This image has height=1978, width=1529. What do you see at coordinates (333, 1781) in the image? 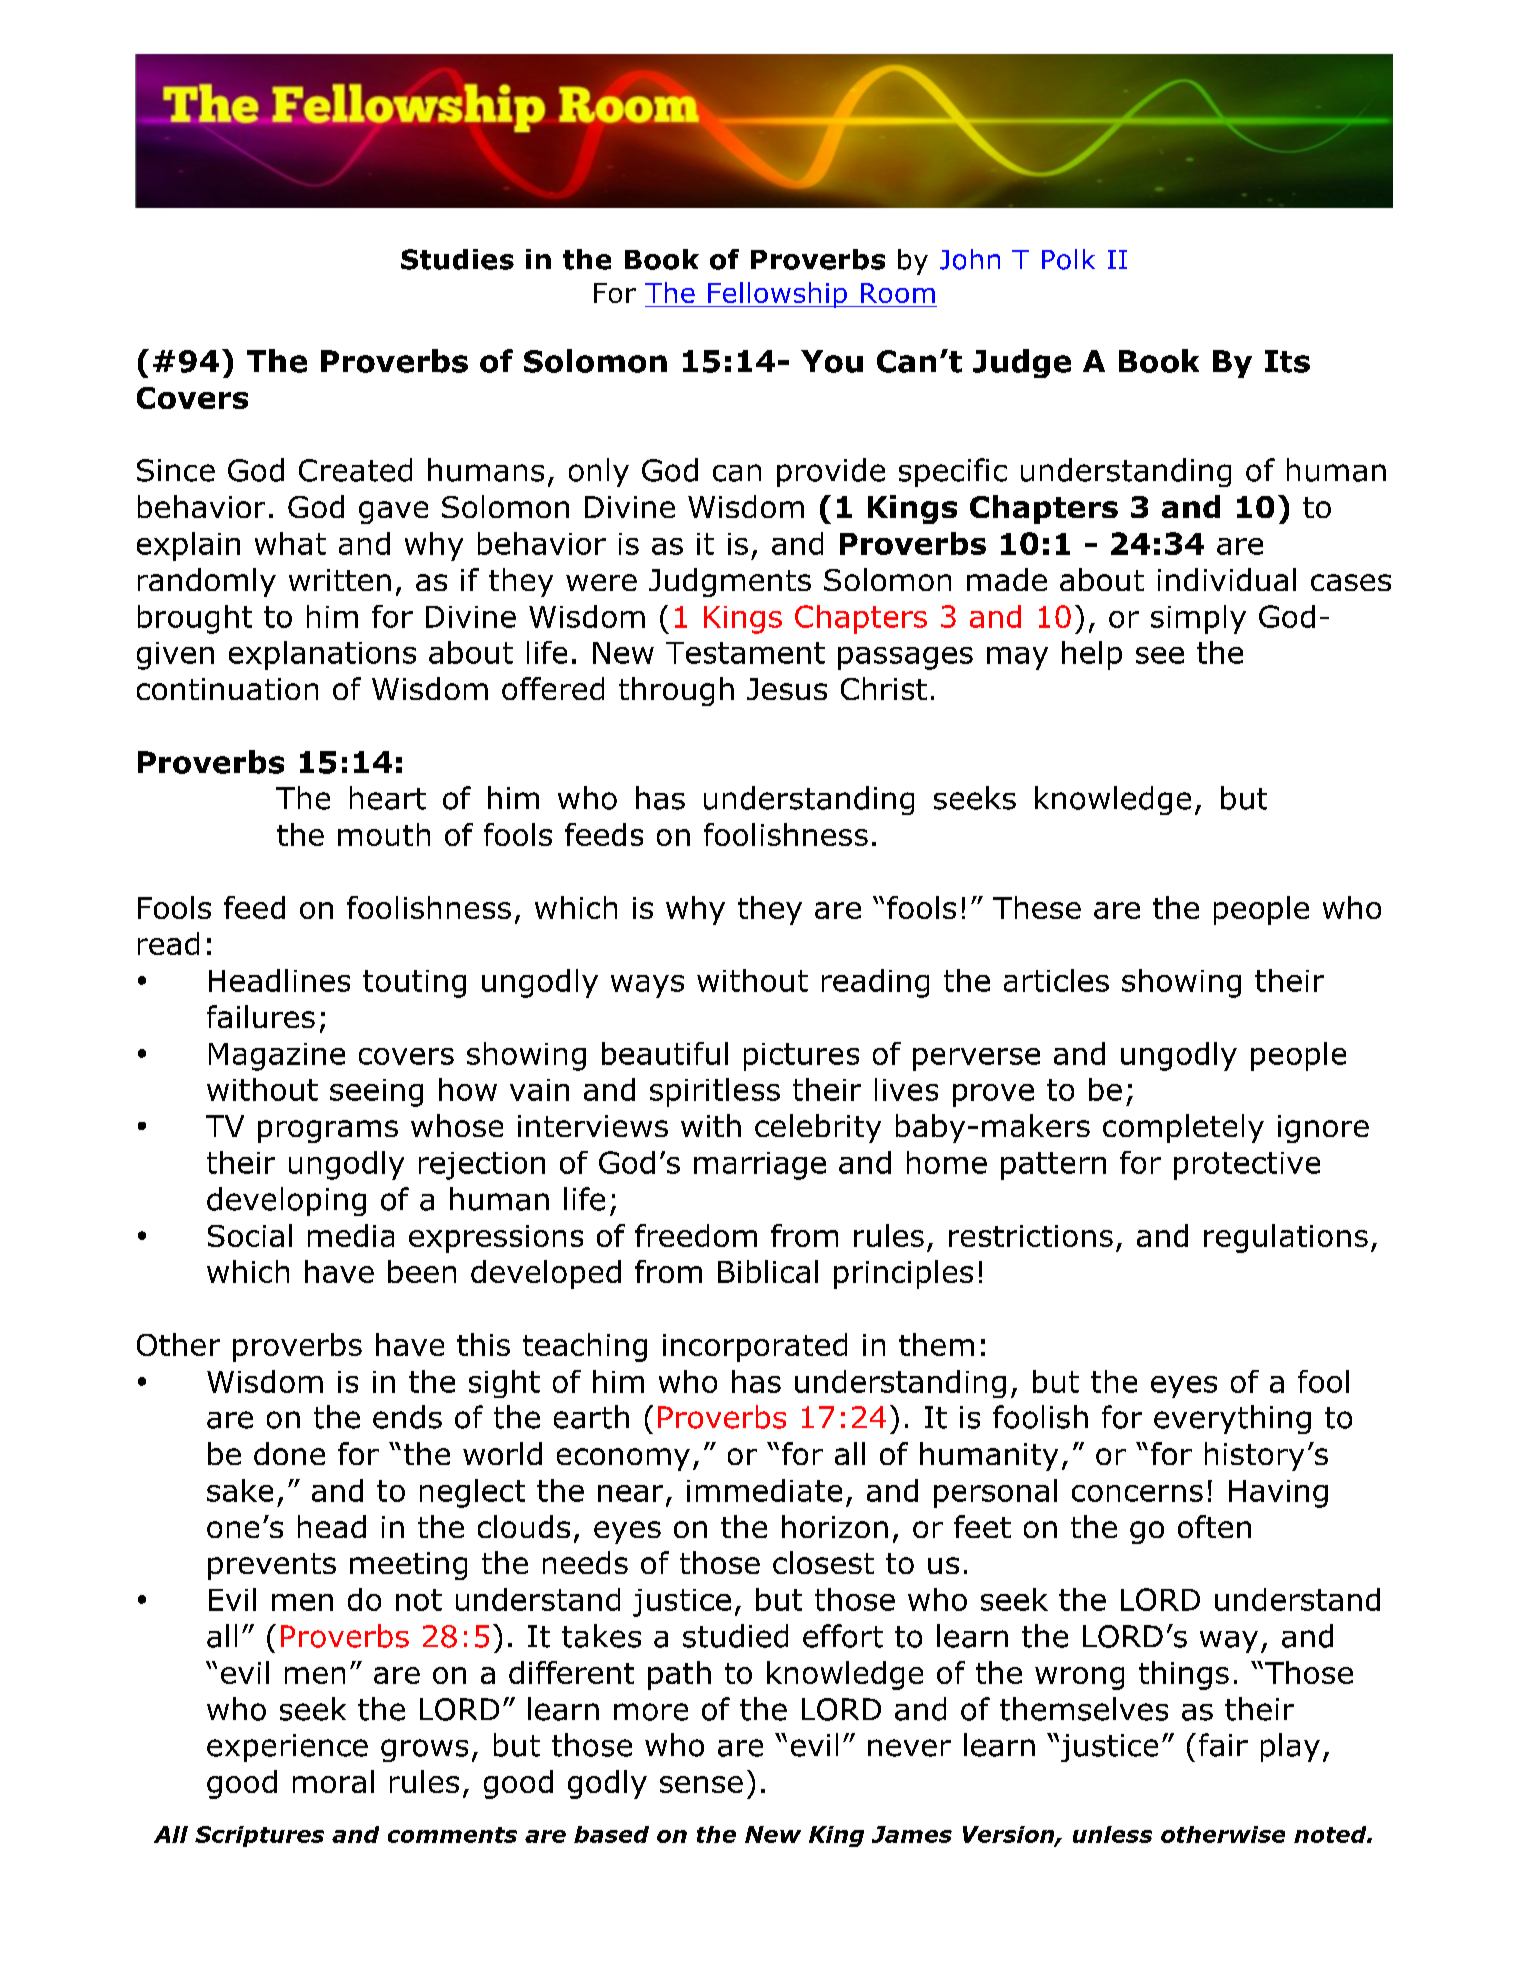
I see `moral` at bounding box center [333, 1781].
